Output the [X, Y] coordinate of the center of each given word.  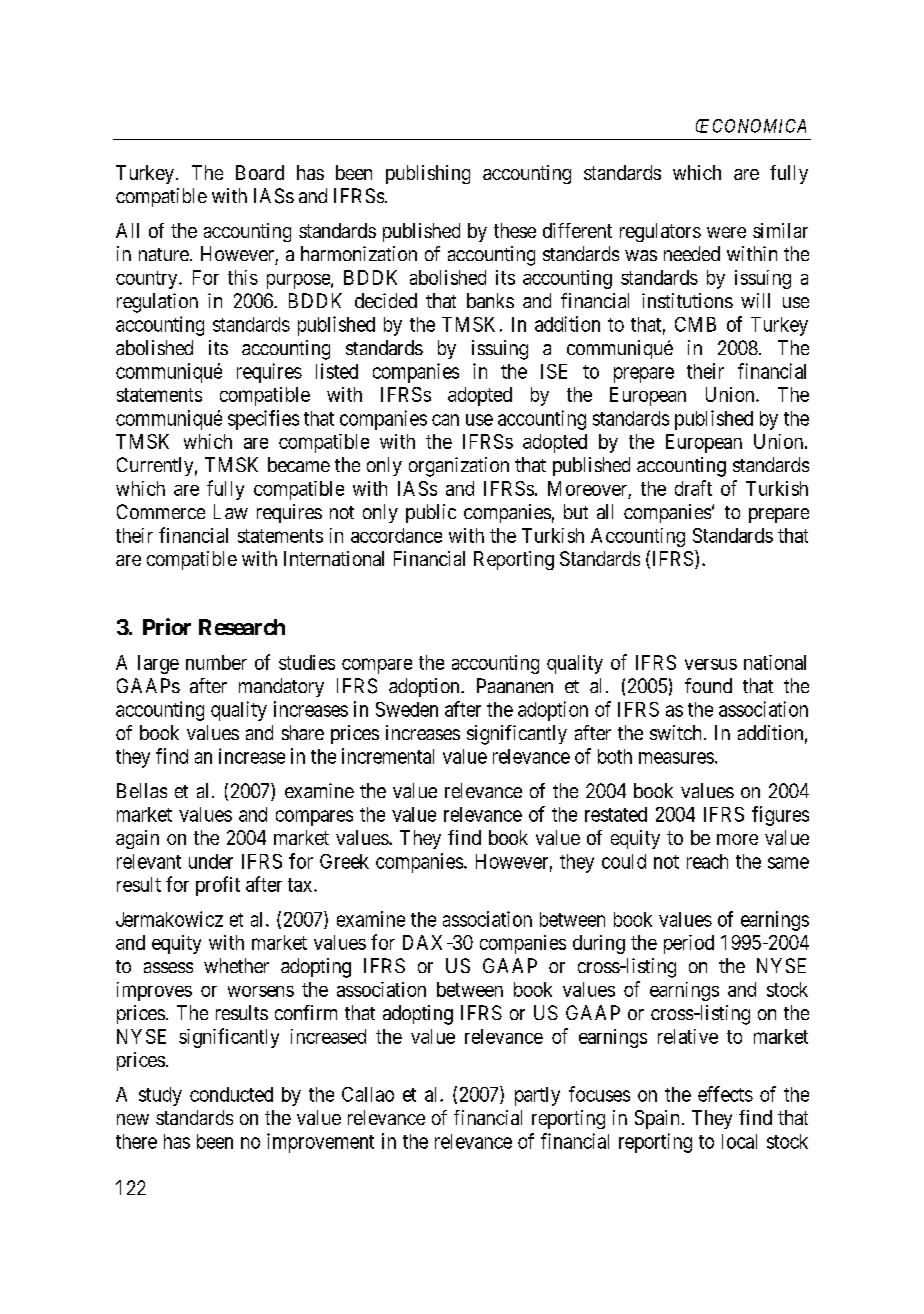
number [216, 662]
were [726, 232]
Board [260, 172]
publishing [428, 174]
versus [711, 664]
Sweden [407, 709]
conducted [231, 1094]
